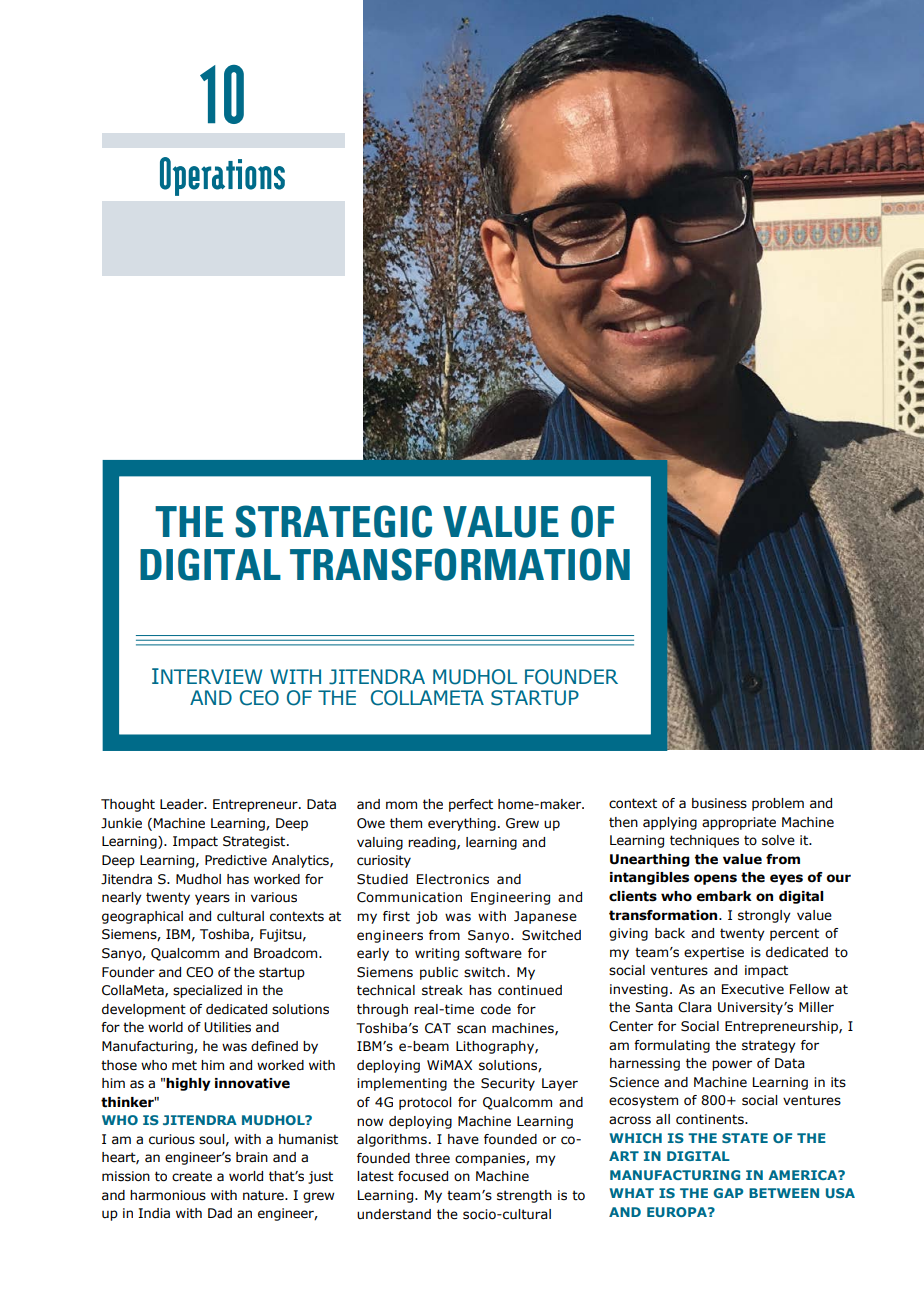 This screenshot has width=924, height=1298. Describe the element at coordinates (183, 804) in the screenshot. I see `Leader` at that location.
